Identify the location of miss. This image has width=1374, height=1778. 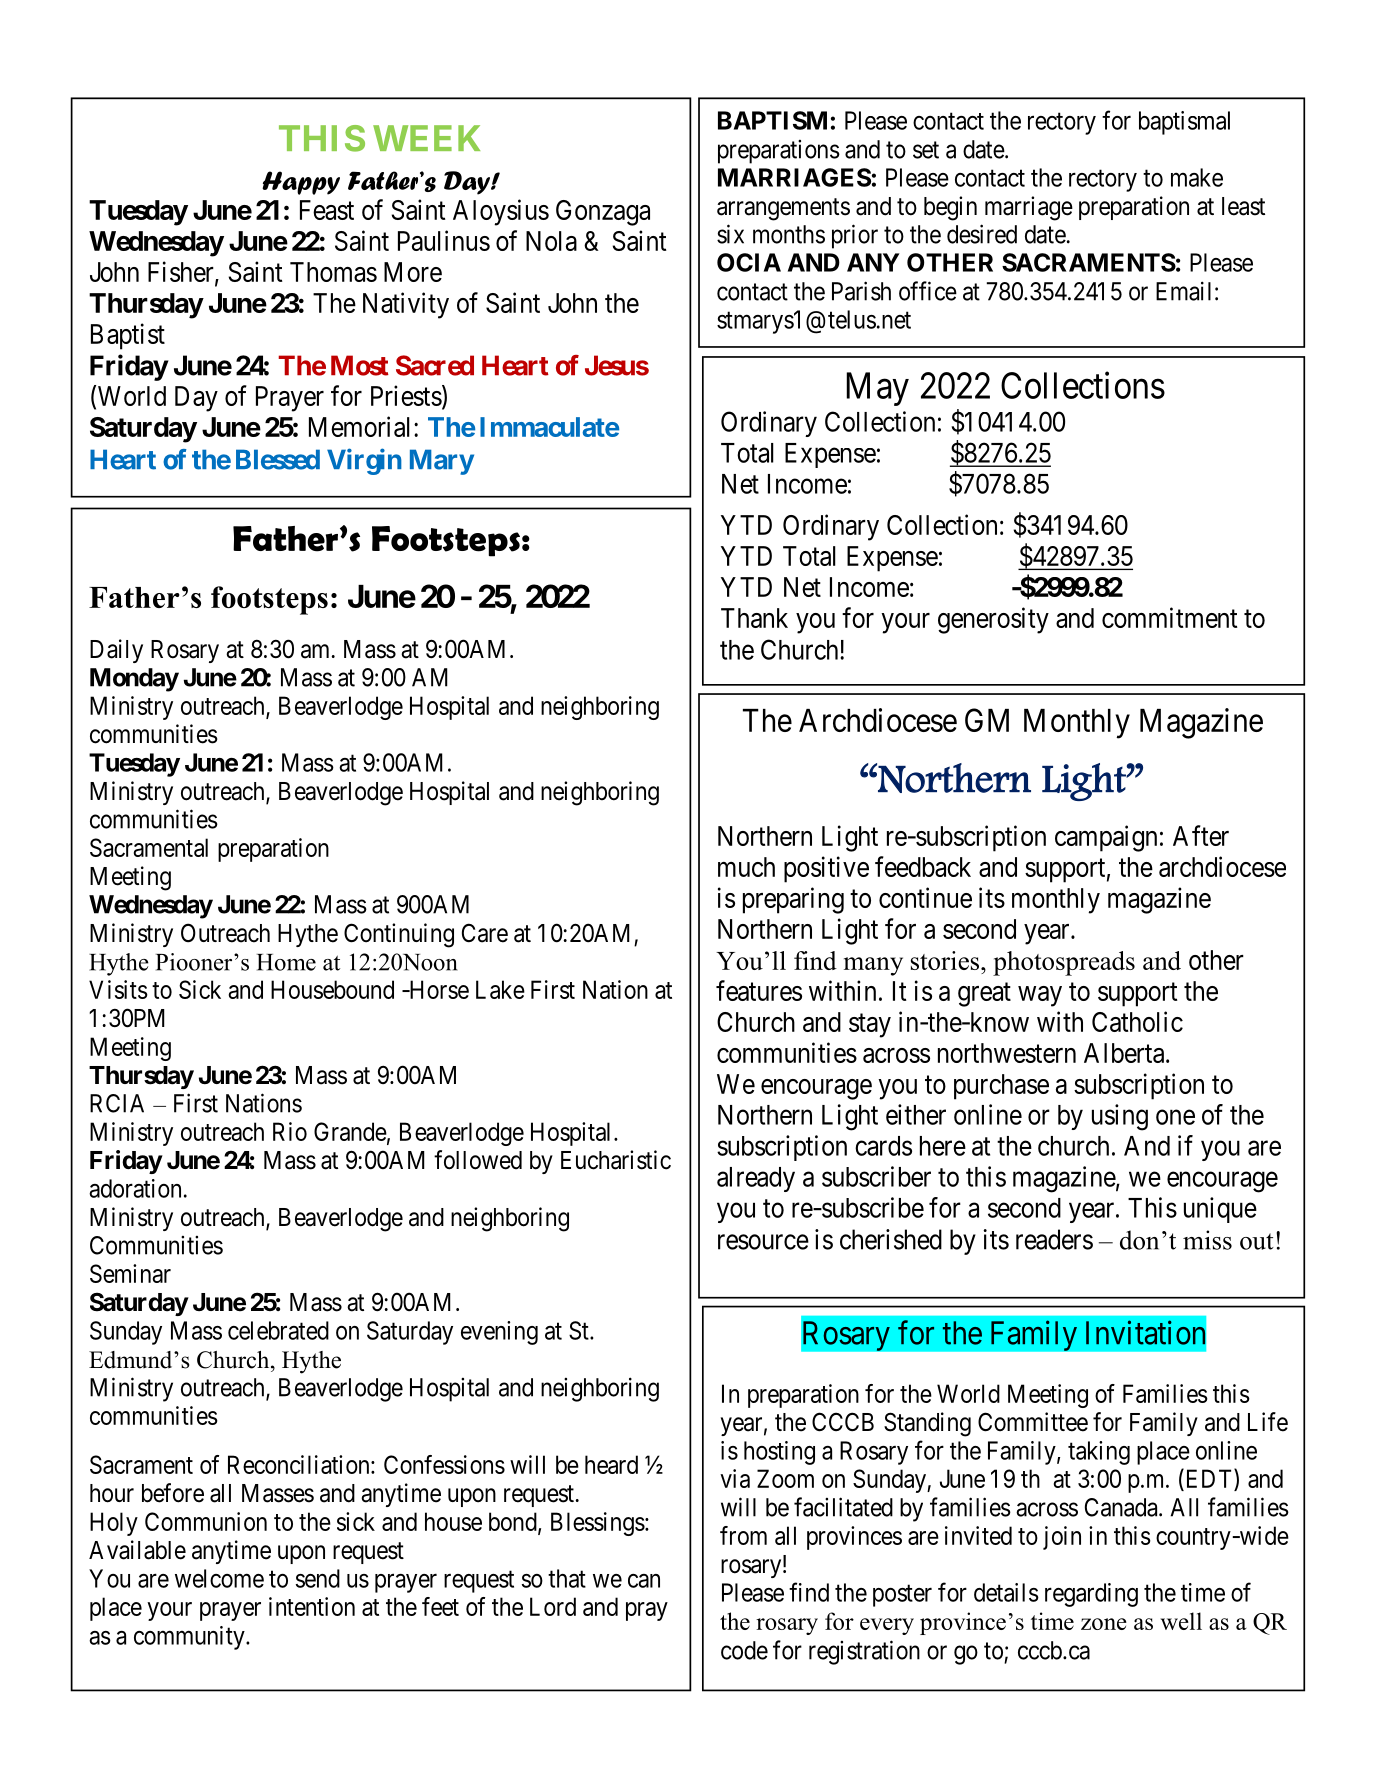
(1207, 1240).
